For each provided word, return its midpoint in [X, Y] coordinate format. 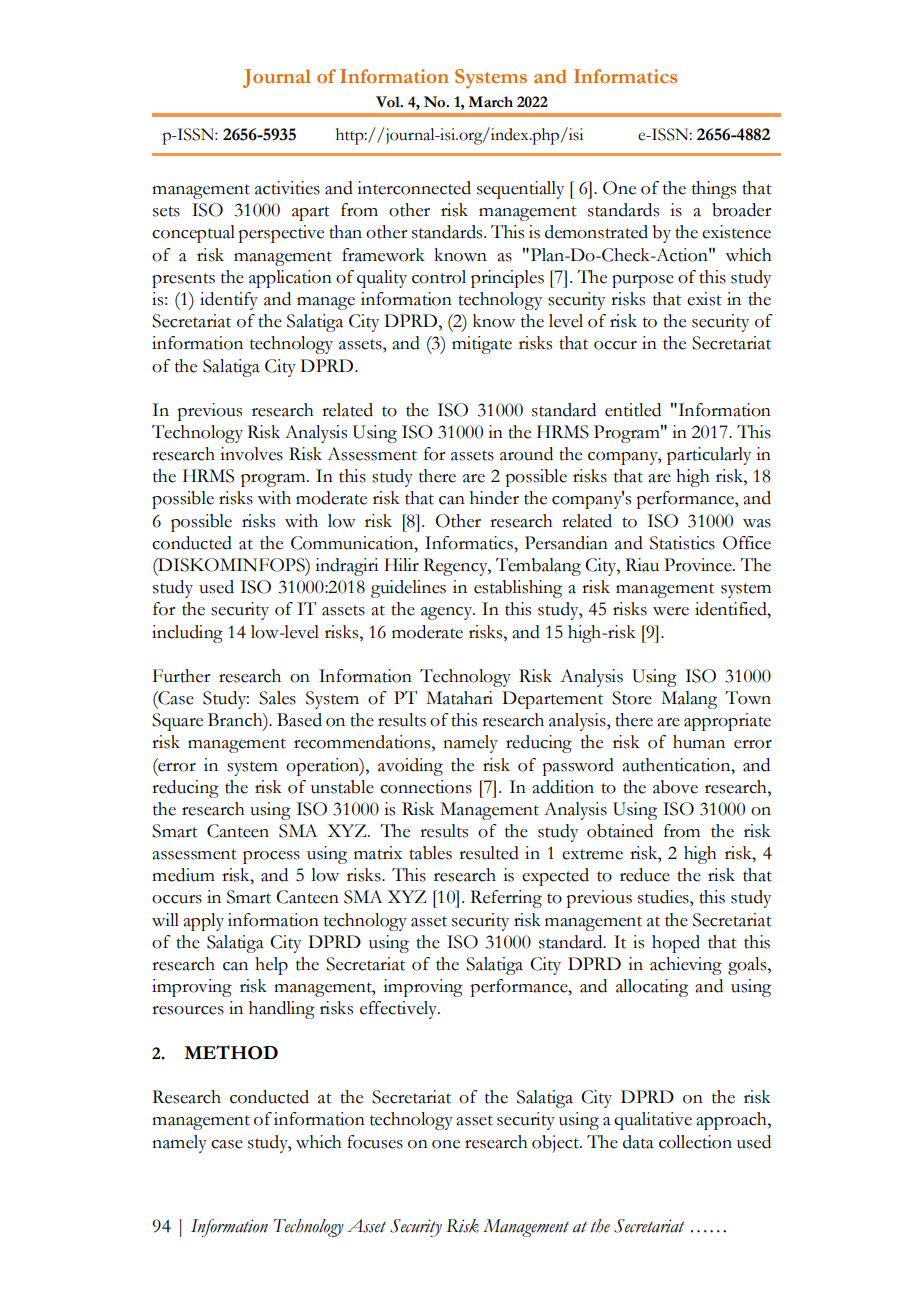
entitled [633, 410]
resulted [489, 853]
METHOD [231, 1052]
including [187, 634]
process [271, 857]
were [671, 611]
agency [448, 613]
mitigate [482, 345]
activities [287, 188]
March [490, 102]
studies [664, 897]
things [714, 190]
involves [251, 454]
